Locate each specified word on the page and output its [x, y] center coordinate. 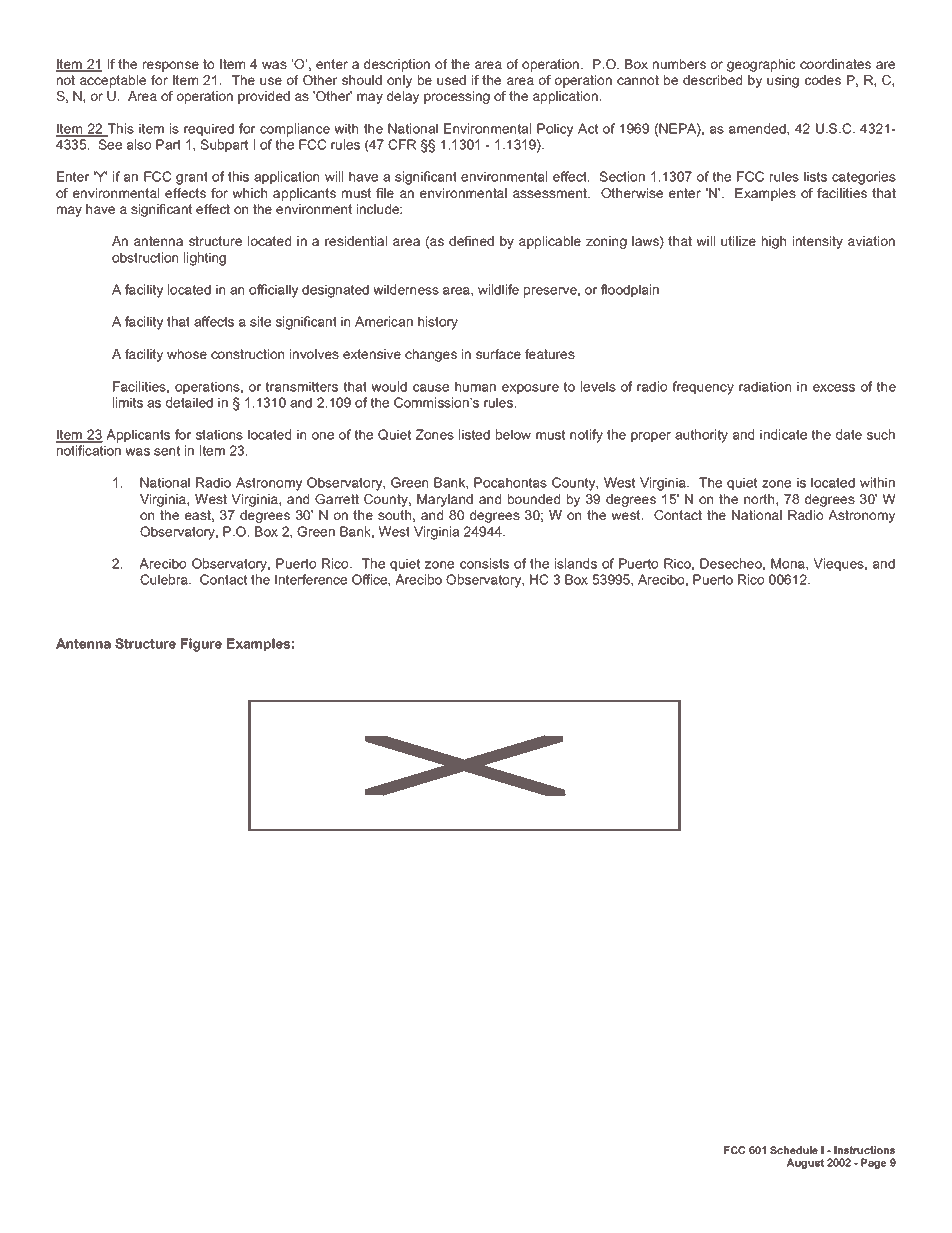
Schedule [794, 1150]
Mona [789, 563]
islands [576, 563]
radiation [765, 386]
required [209, 130]
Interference [311, 579]
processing [457, 97]
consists [484, 563]
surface [498, 354]
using [783, 81]
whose [187, 354]
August [805, 1163]
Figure [201, 645]
